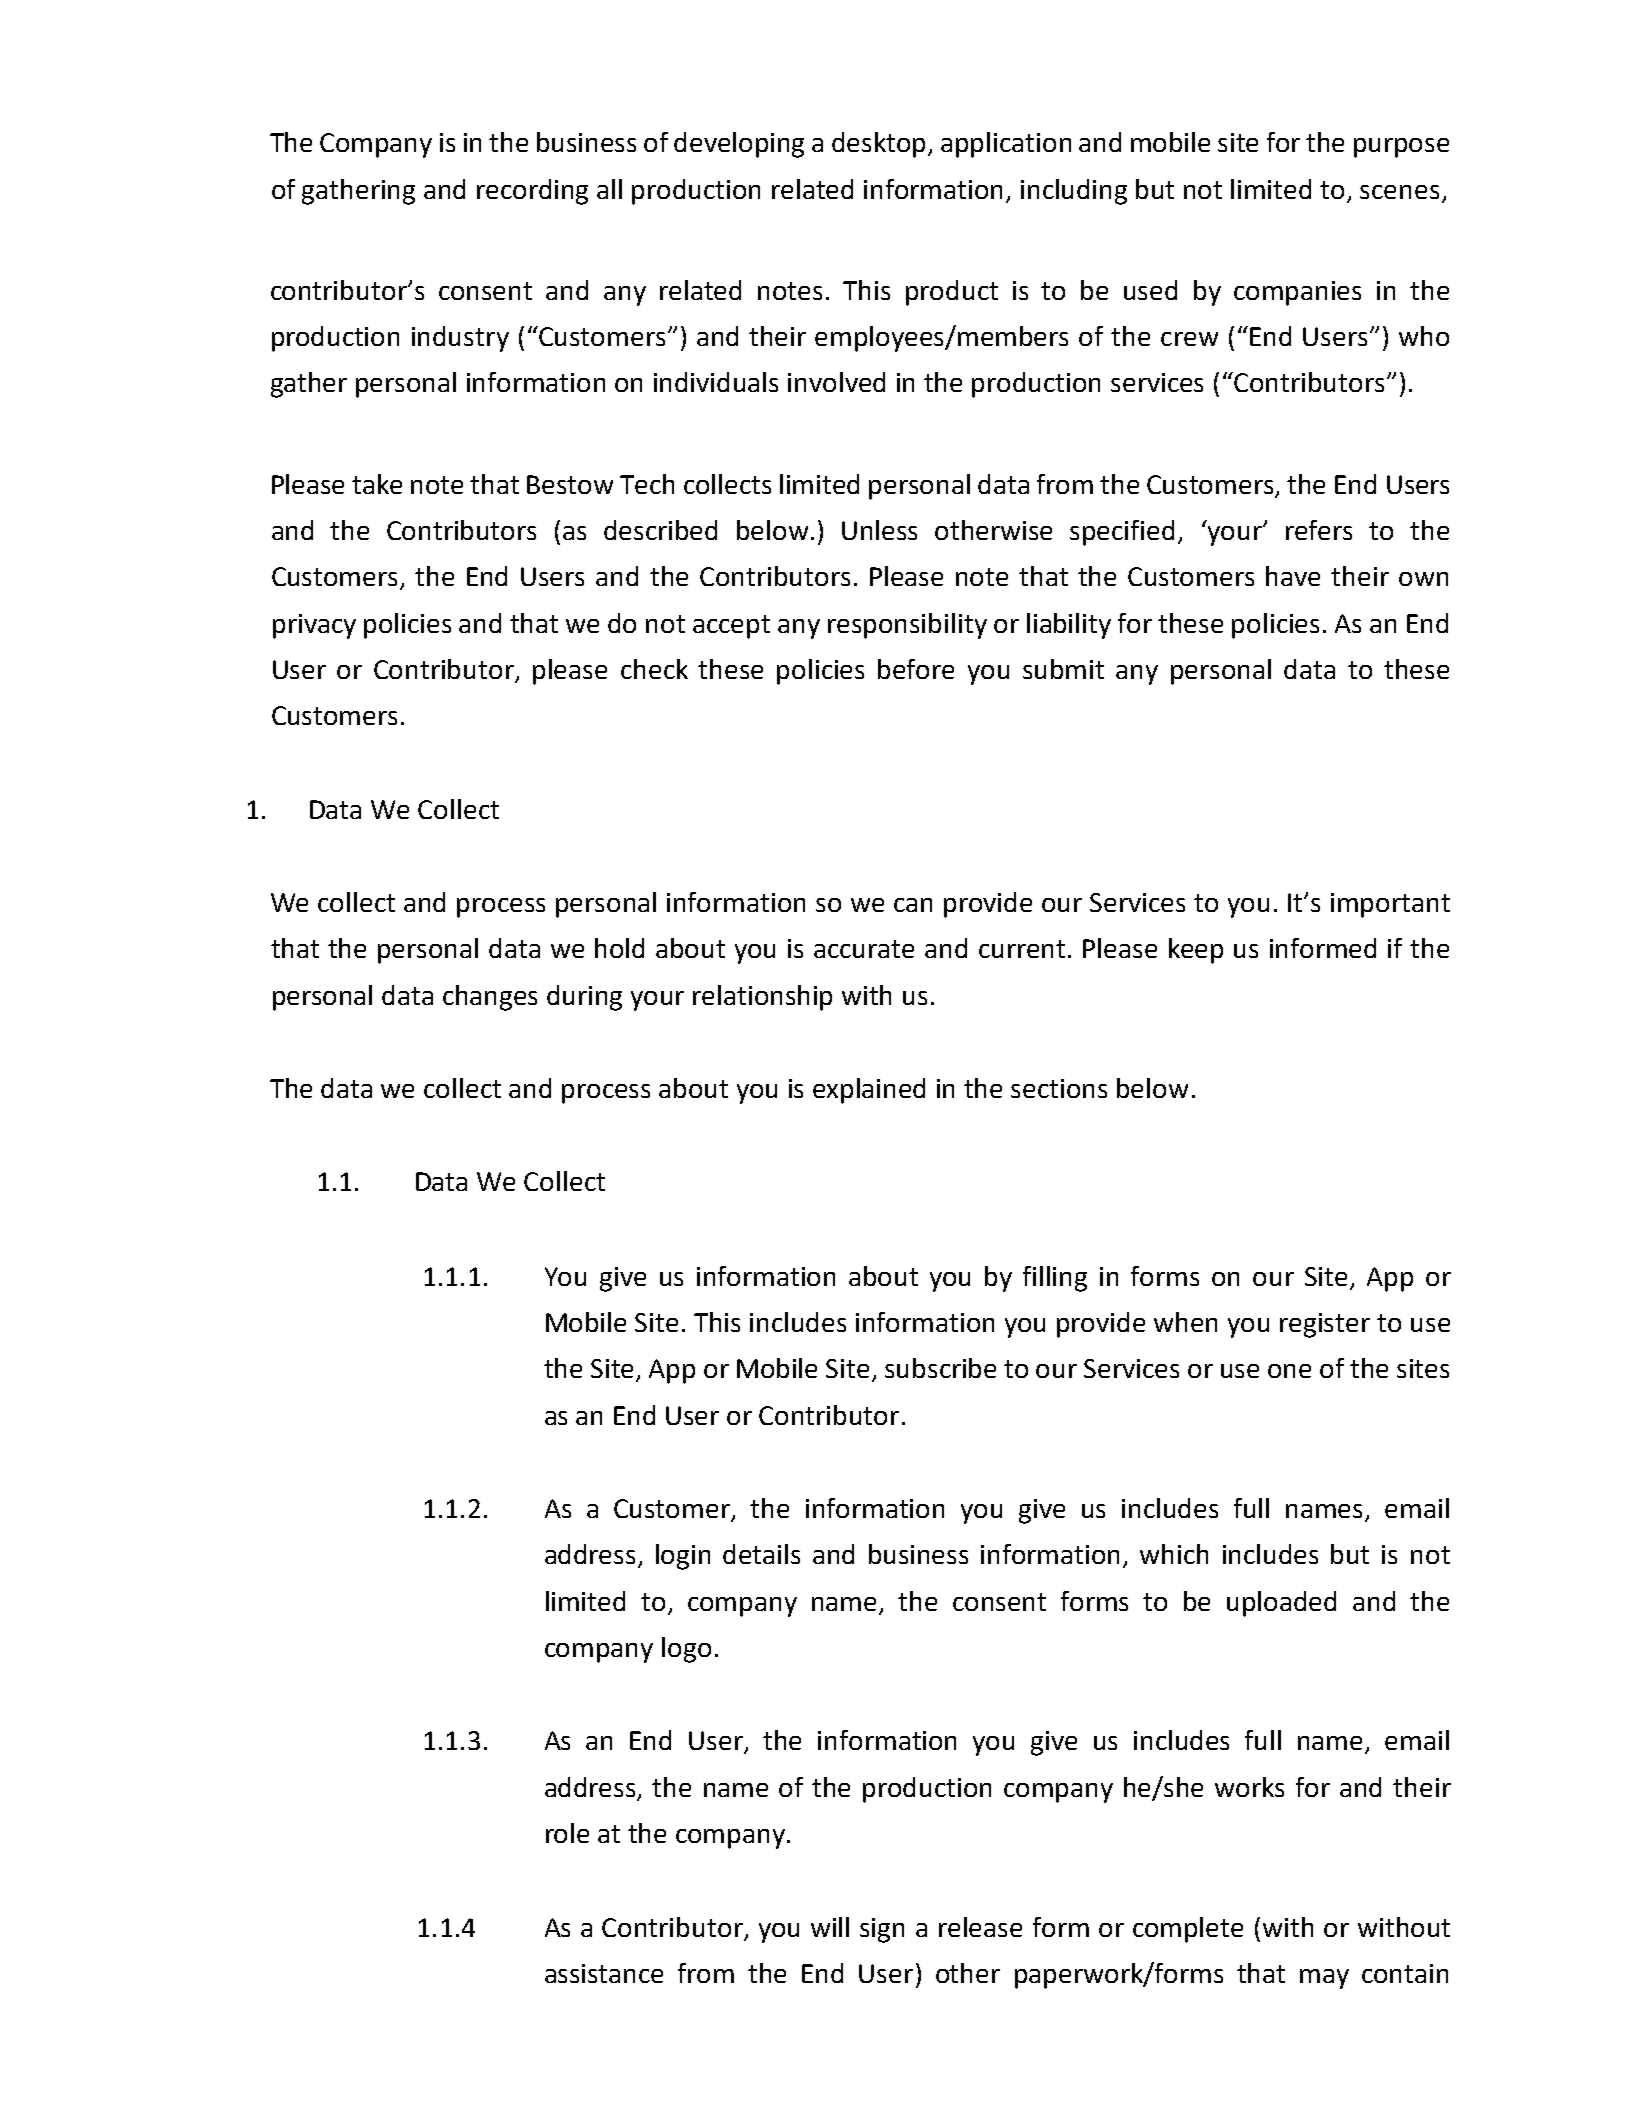 This document has width=1642, height=2125. I want to click on changes, so click(490, 998).
